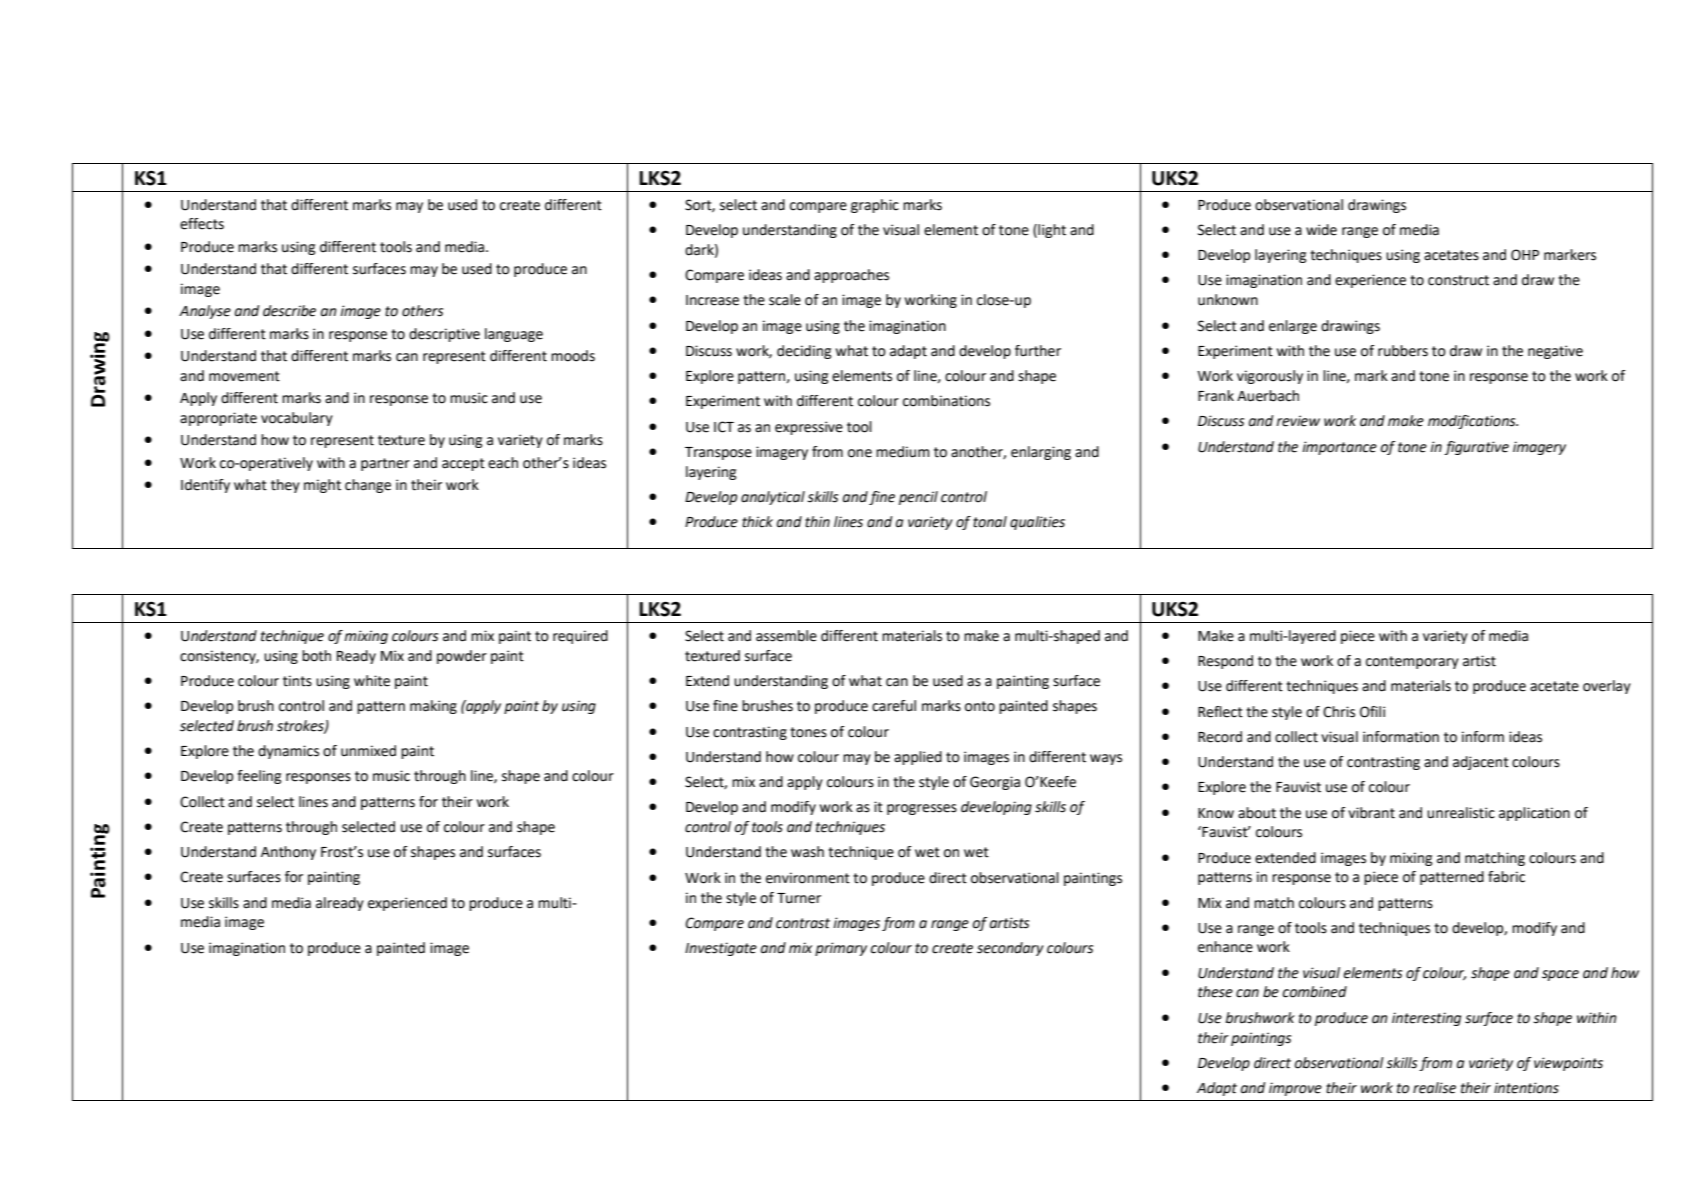  I want to click on wide, so click(1321, 230).
